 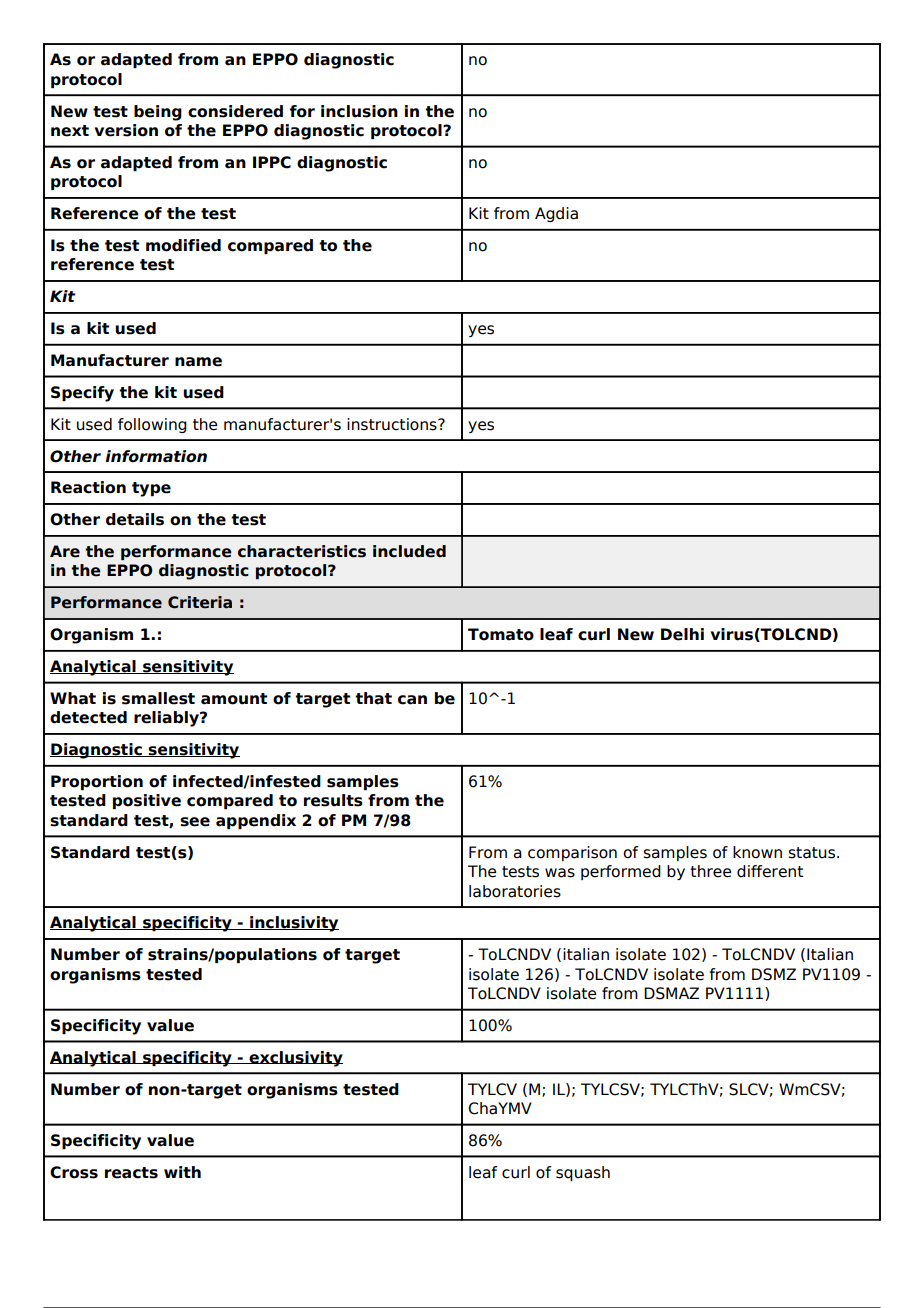 What do you see at coordinates (359, 111) in the page?
I see `inclusion` at bounding box center [359, 111].
